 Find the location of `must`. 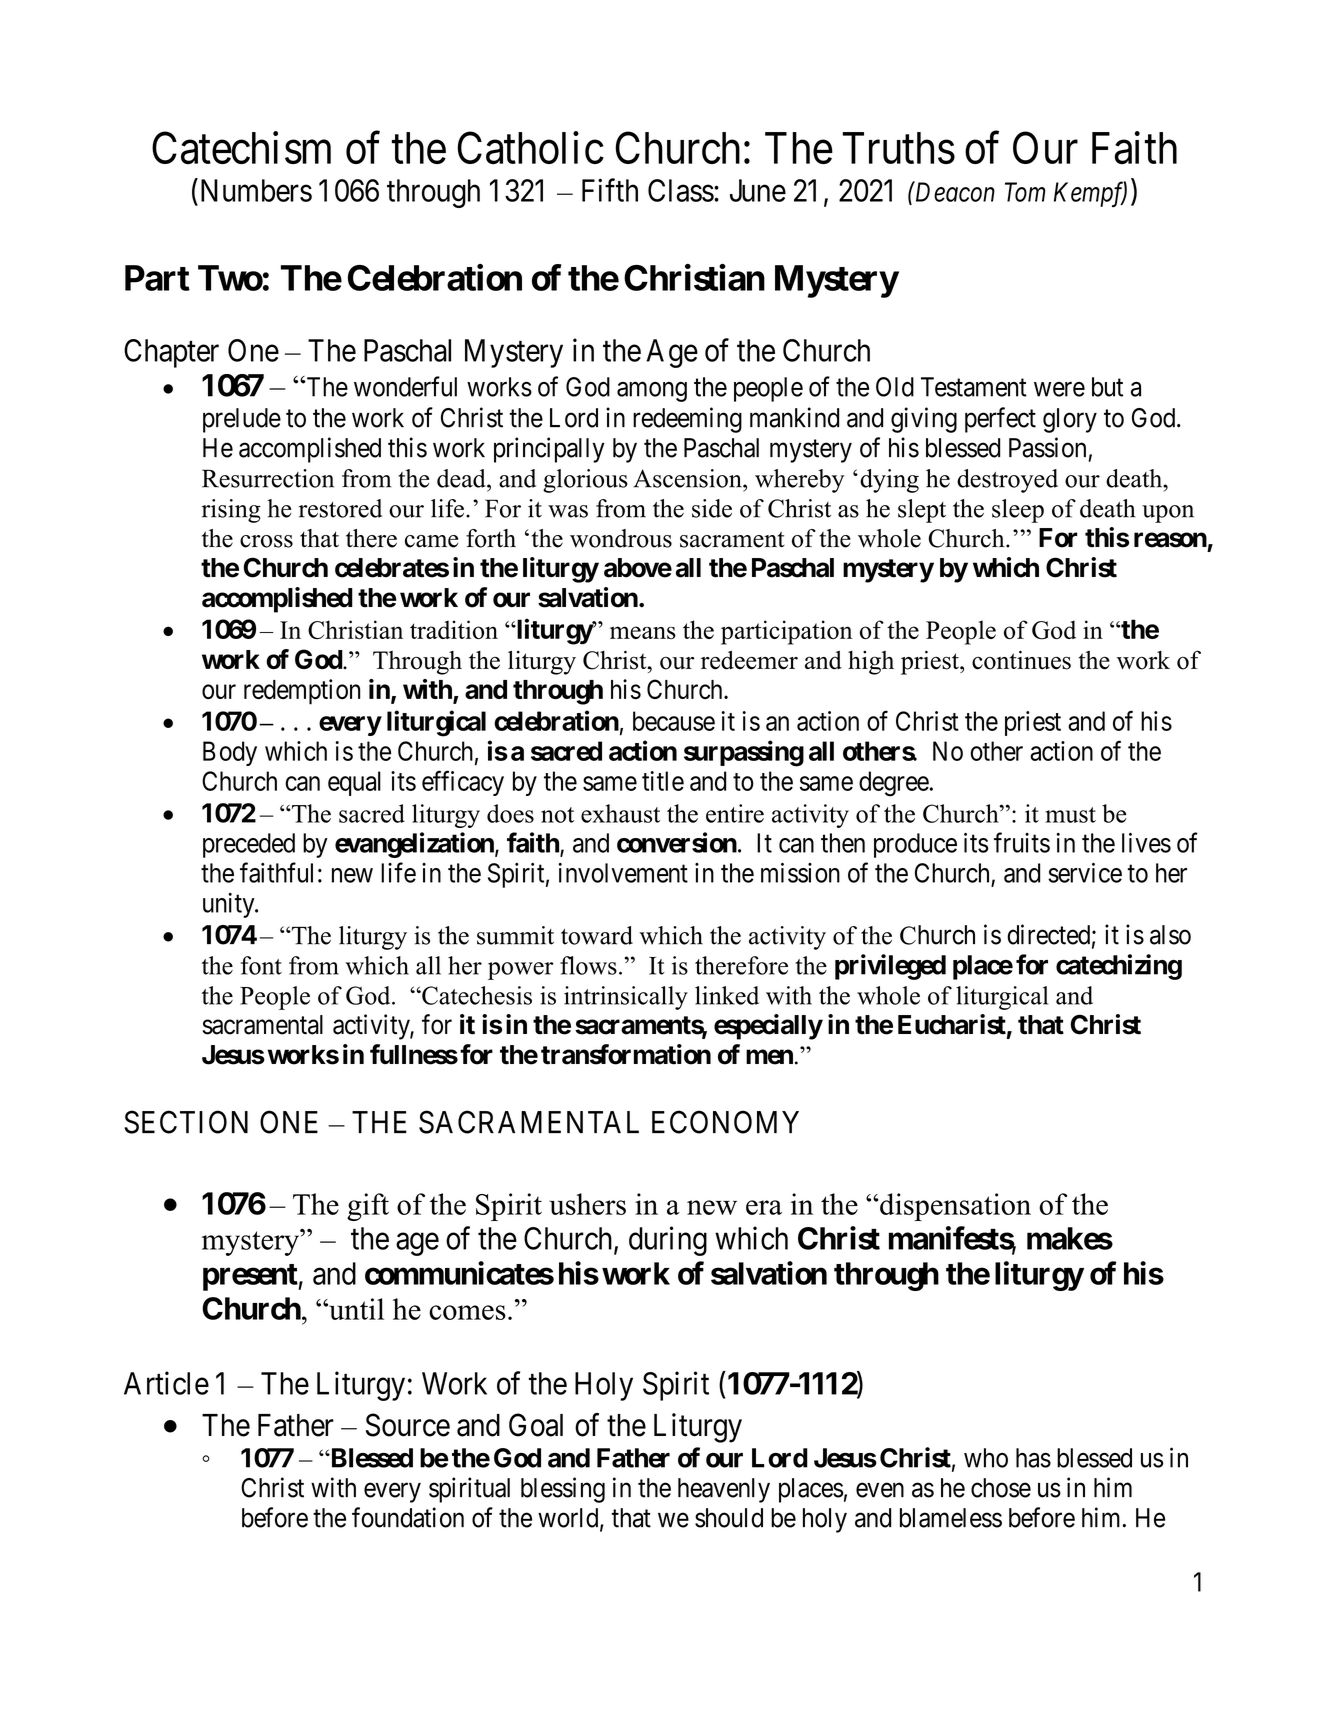

must is located at coordinates (1070, 815).
